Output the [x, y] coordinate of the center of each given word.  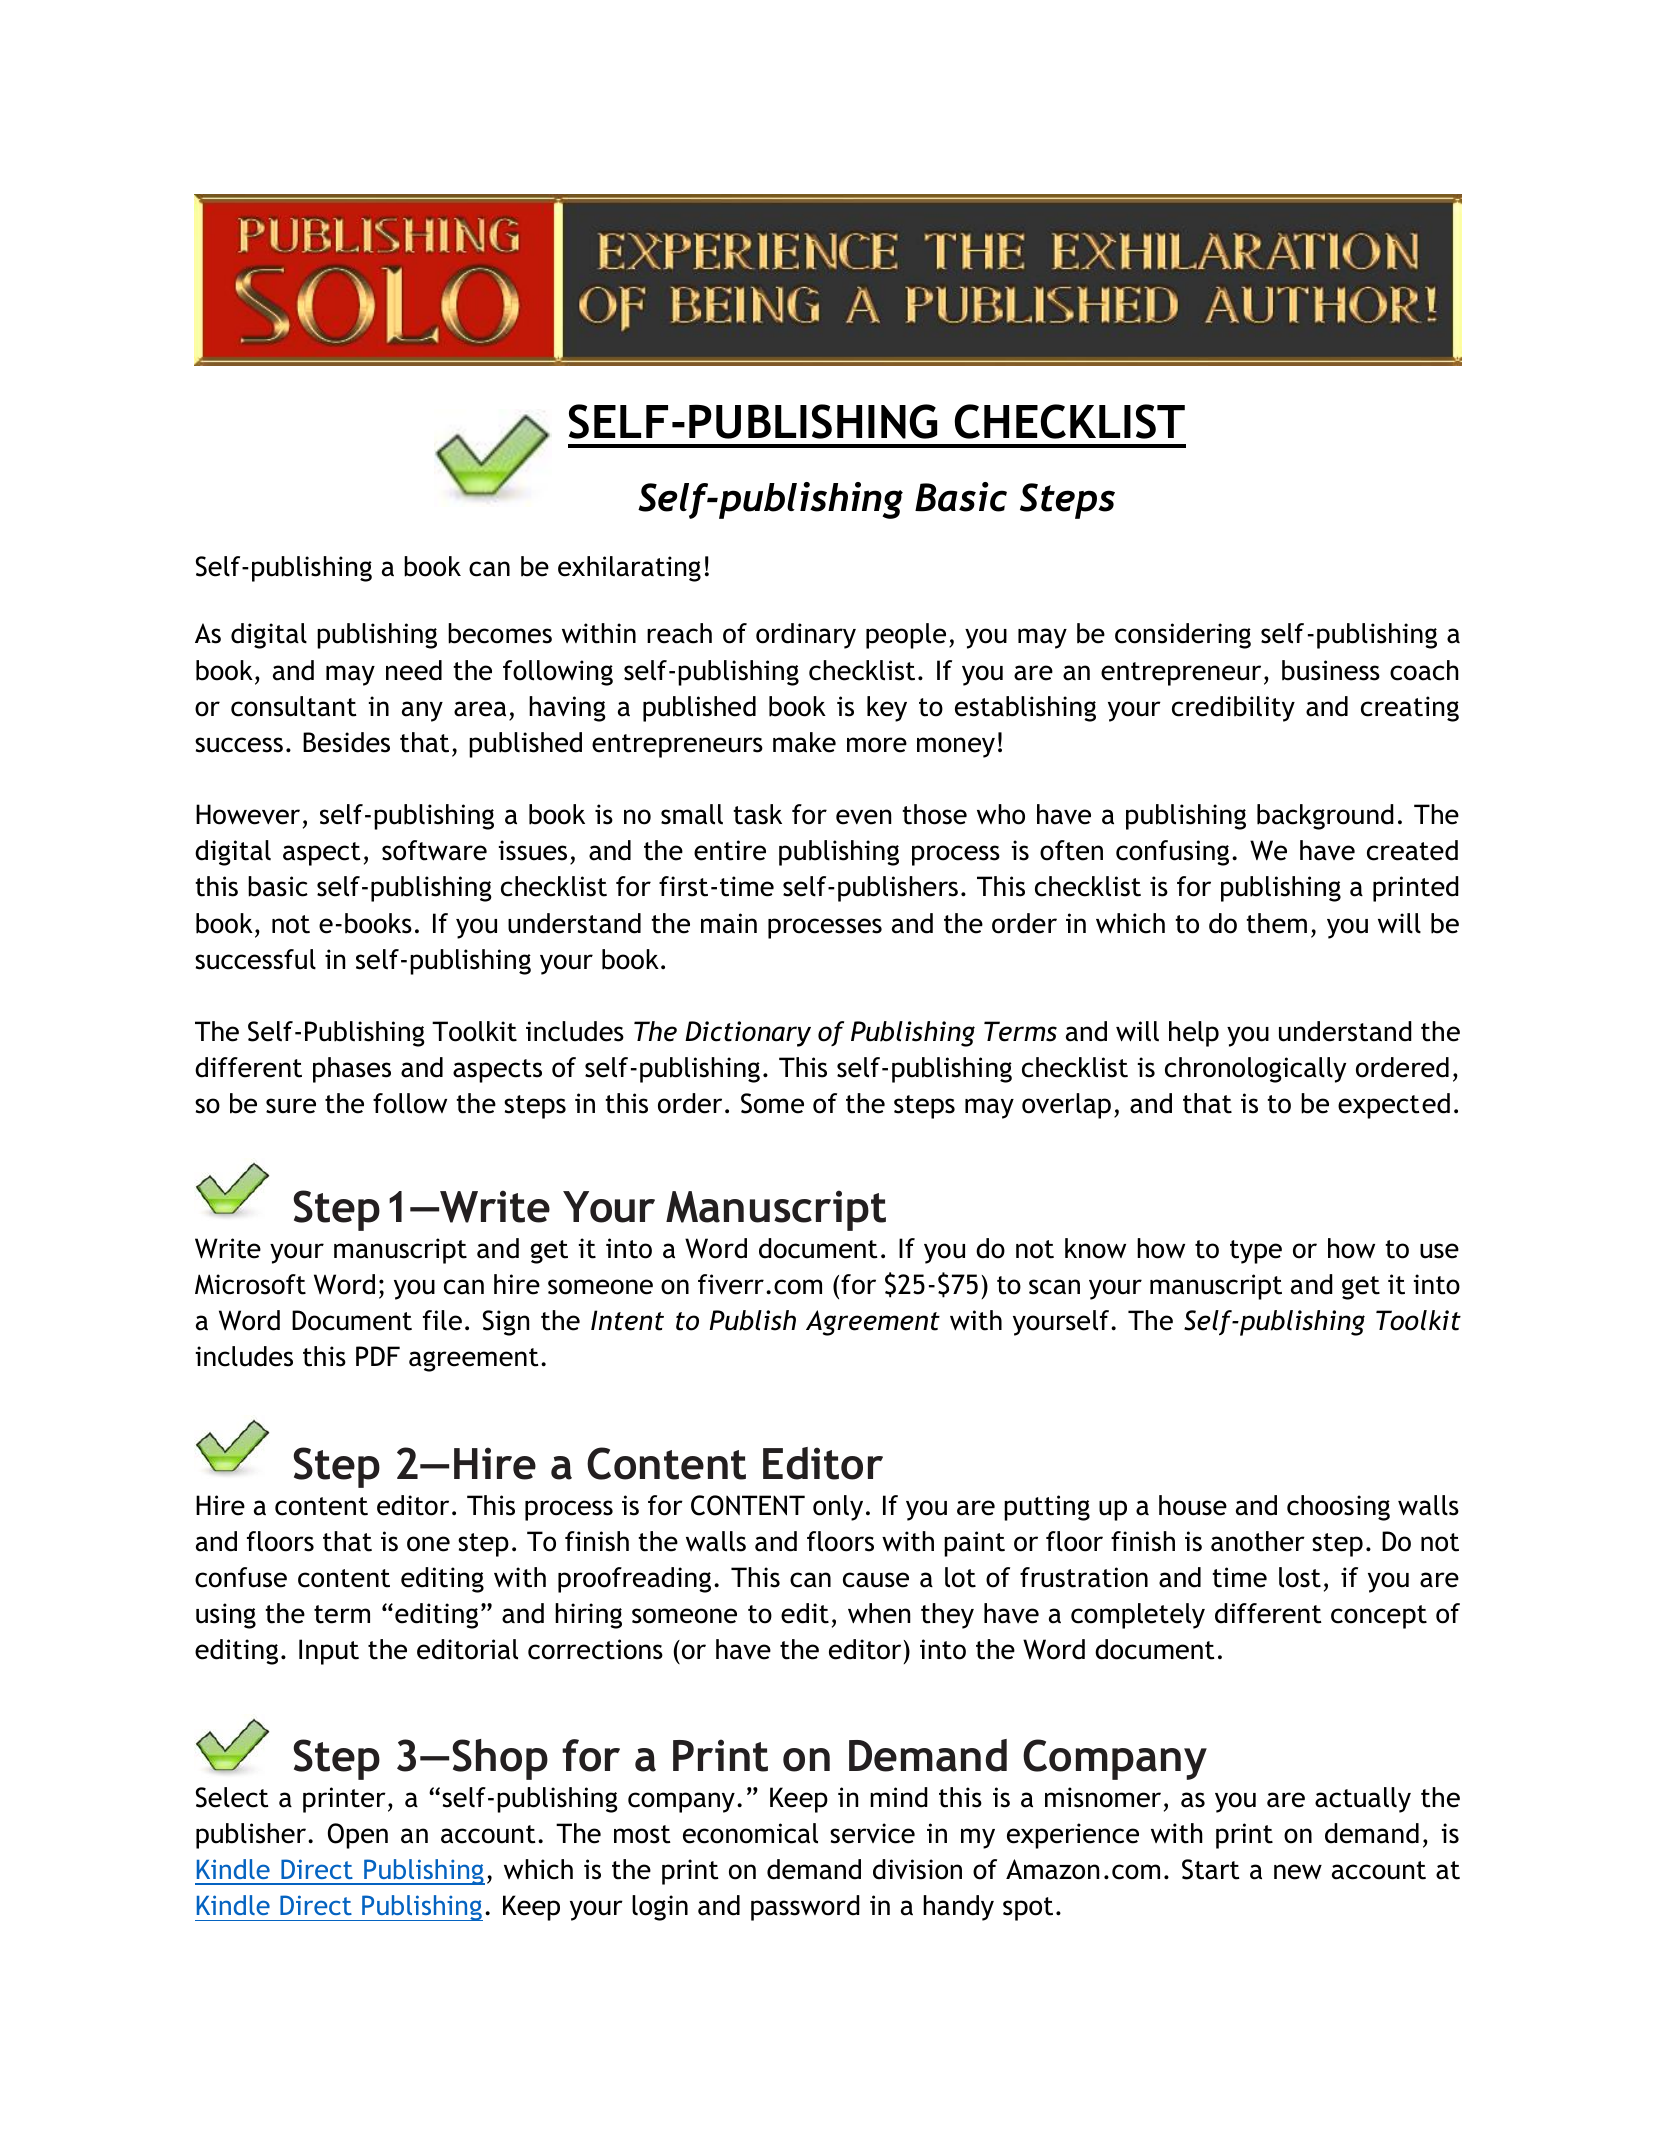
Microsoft [250, 1284]
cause [876, 1580]
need [414, 670]
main [729, 923]
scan [1054, 1287]
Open [358, 1836]
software [434, 850]
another [1258, 1541]
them [1276, 923]
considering [1183, 636]
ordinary [806, 636]
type [1256, 1252]
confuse [241, 1577]
